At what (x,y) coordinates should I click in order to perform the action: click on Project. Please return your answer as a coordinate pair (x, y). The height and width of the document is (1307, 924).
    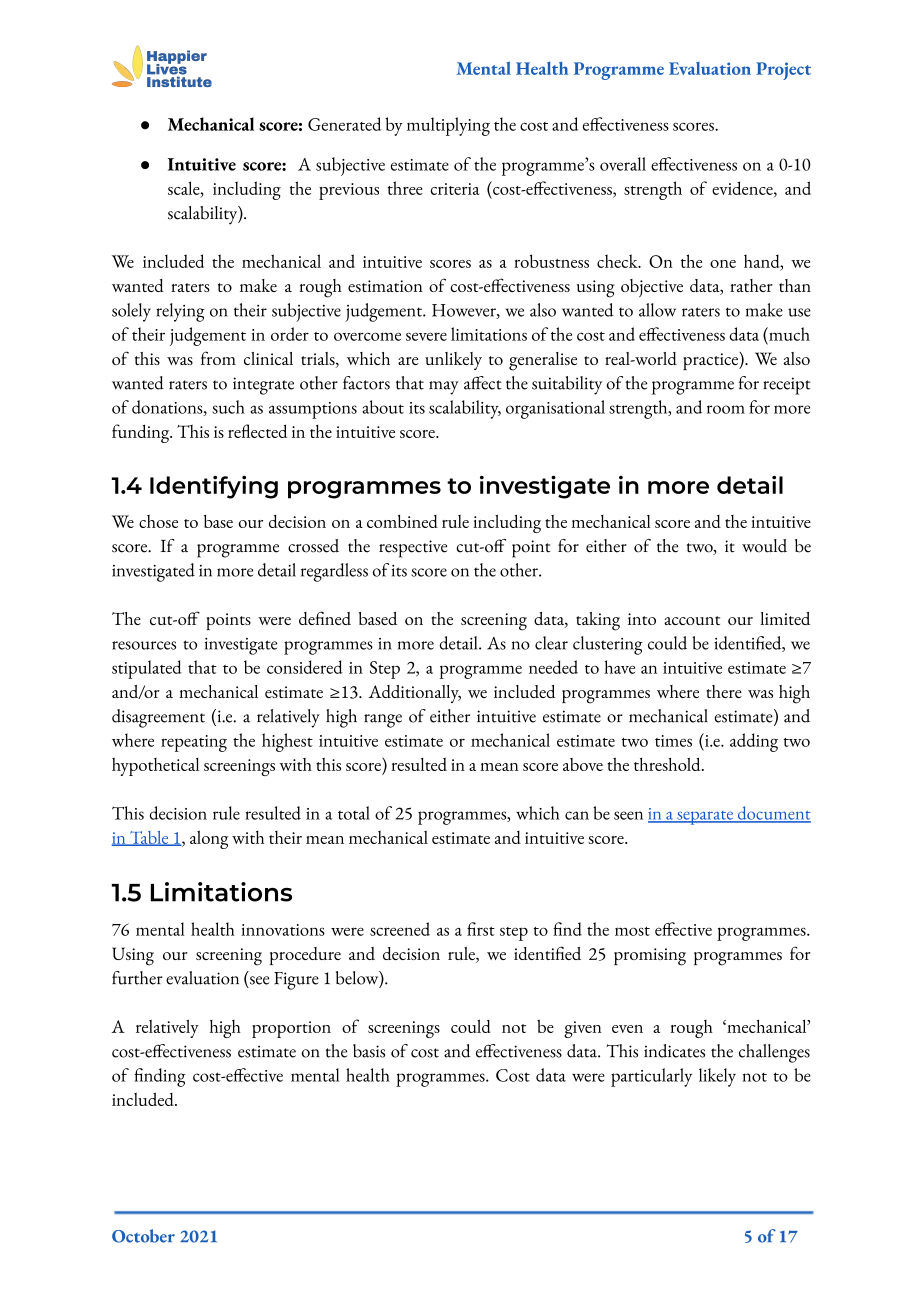
    Looking at the image, I should click on (783, 71).
